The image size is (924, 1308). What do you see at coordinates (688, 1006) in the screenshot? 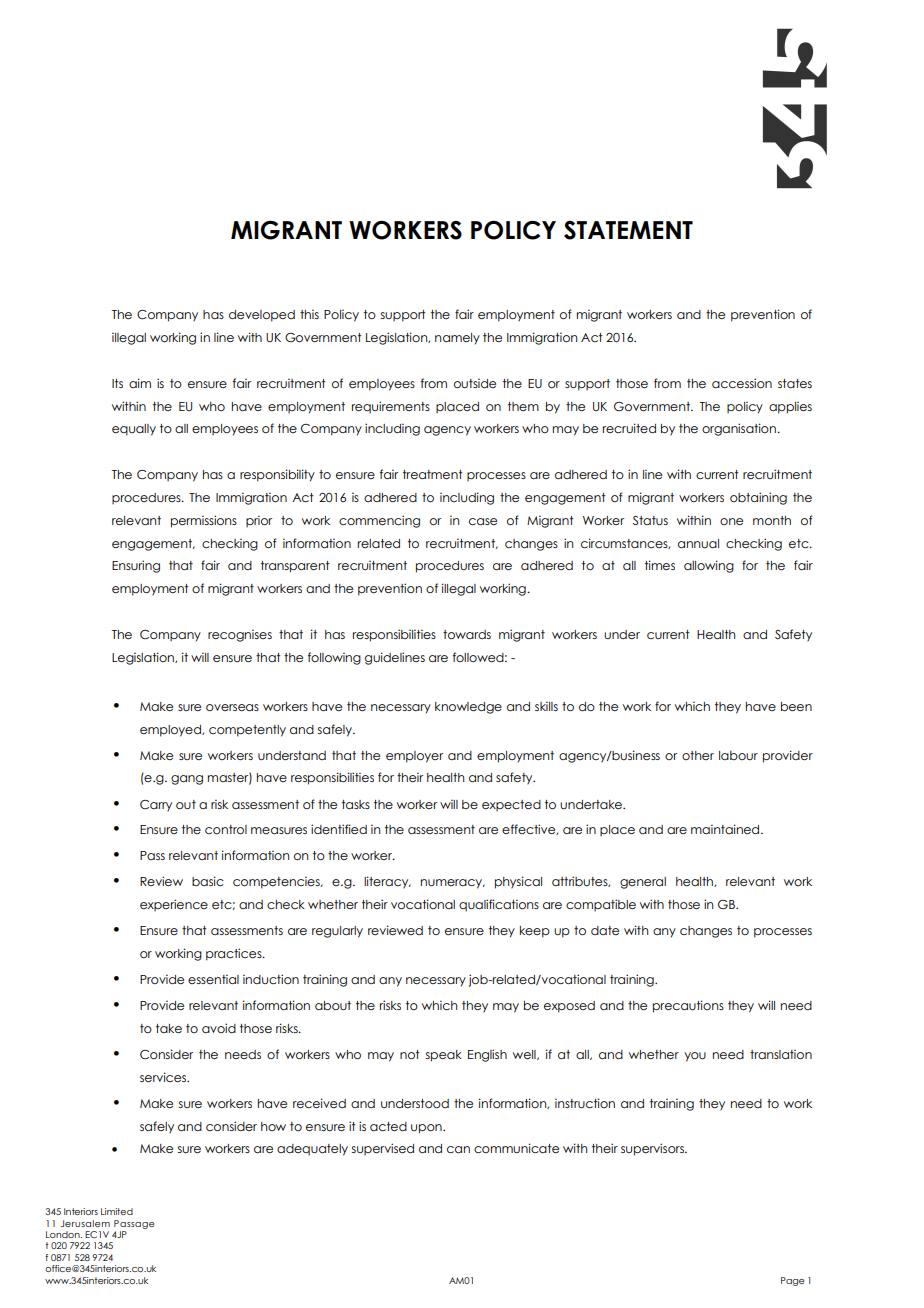
I see `precautions` at bounding box center [688, 1006].
